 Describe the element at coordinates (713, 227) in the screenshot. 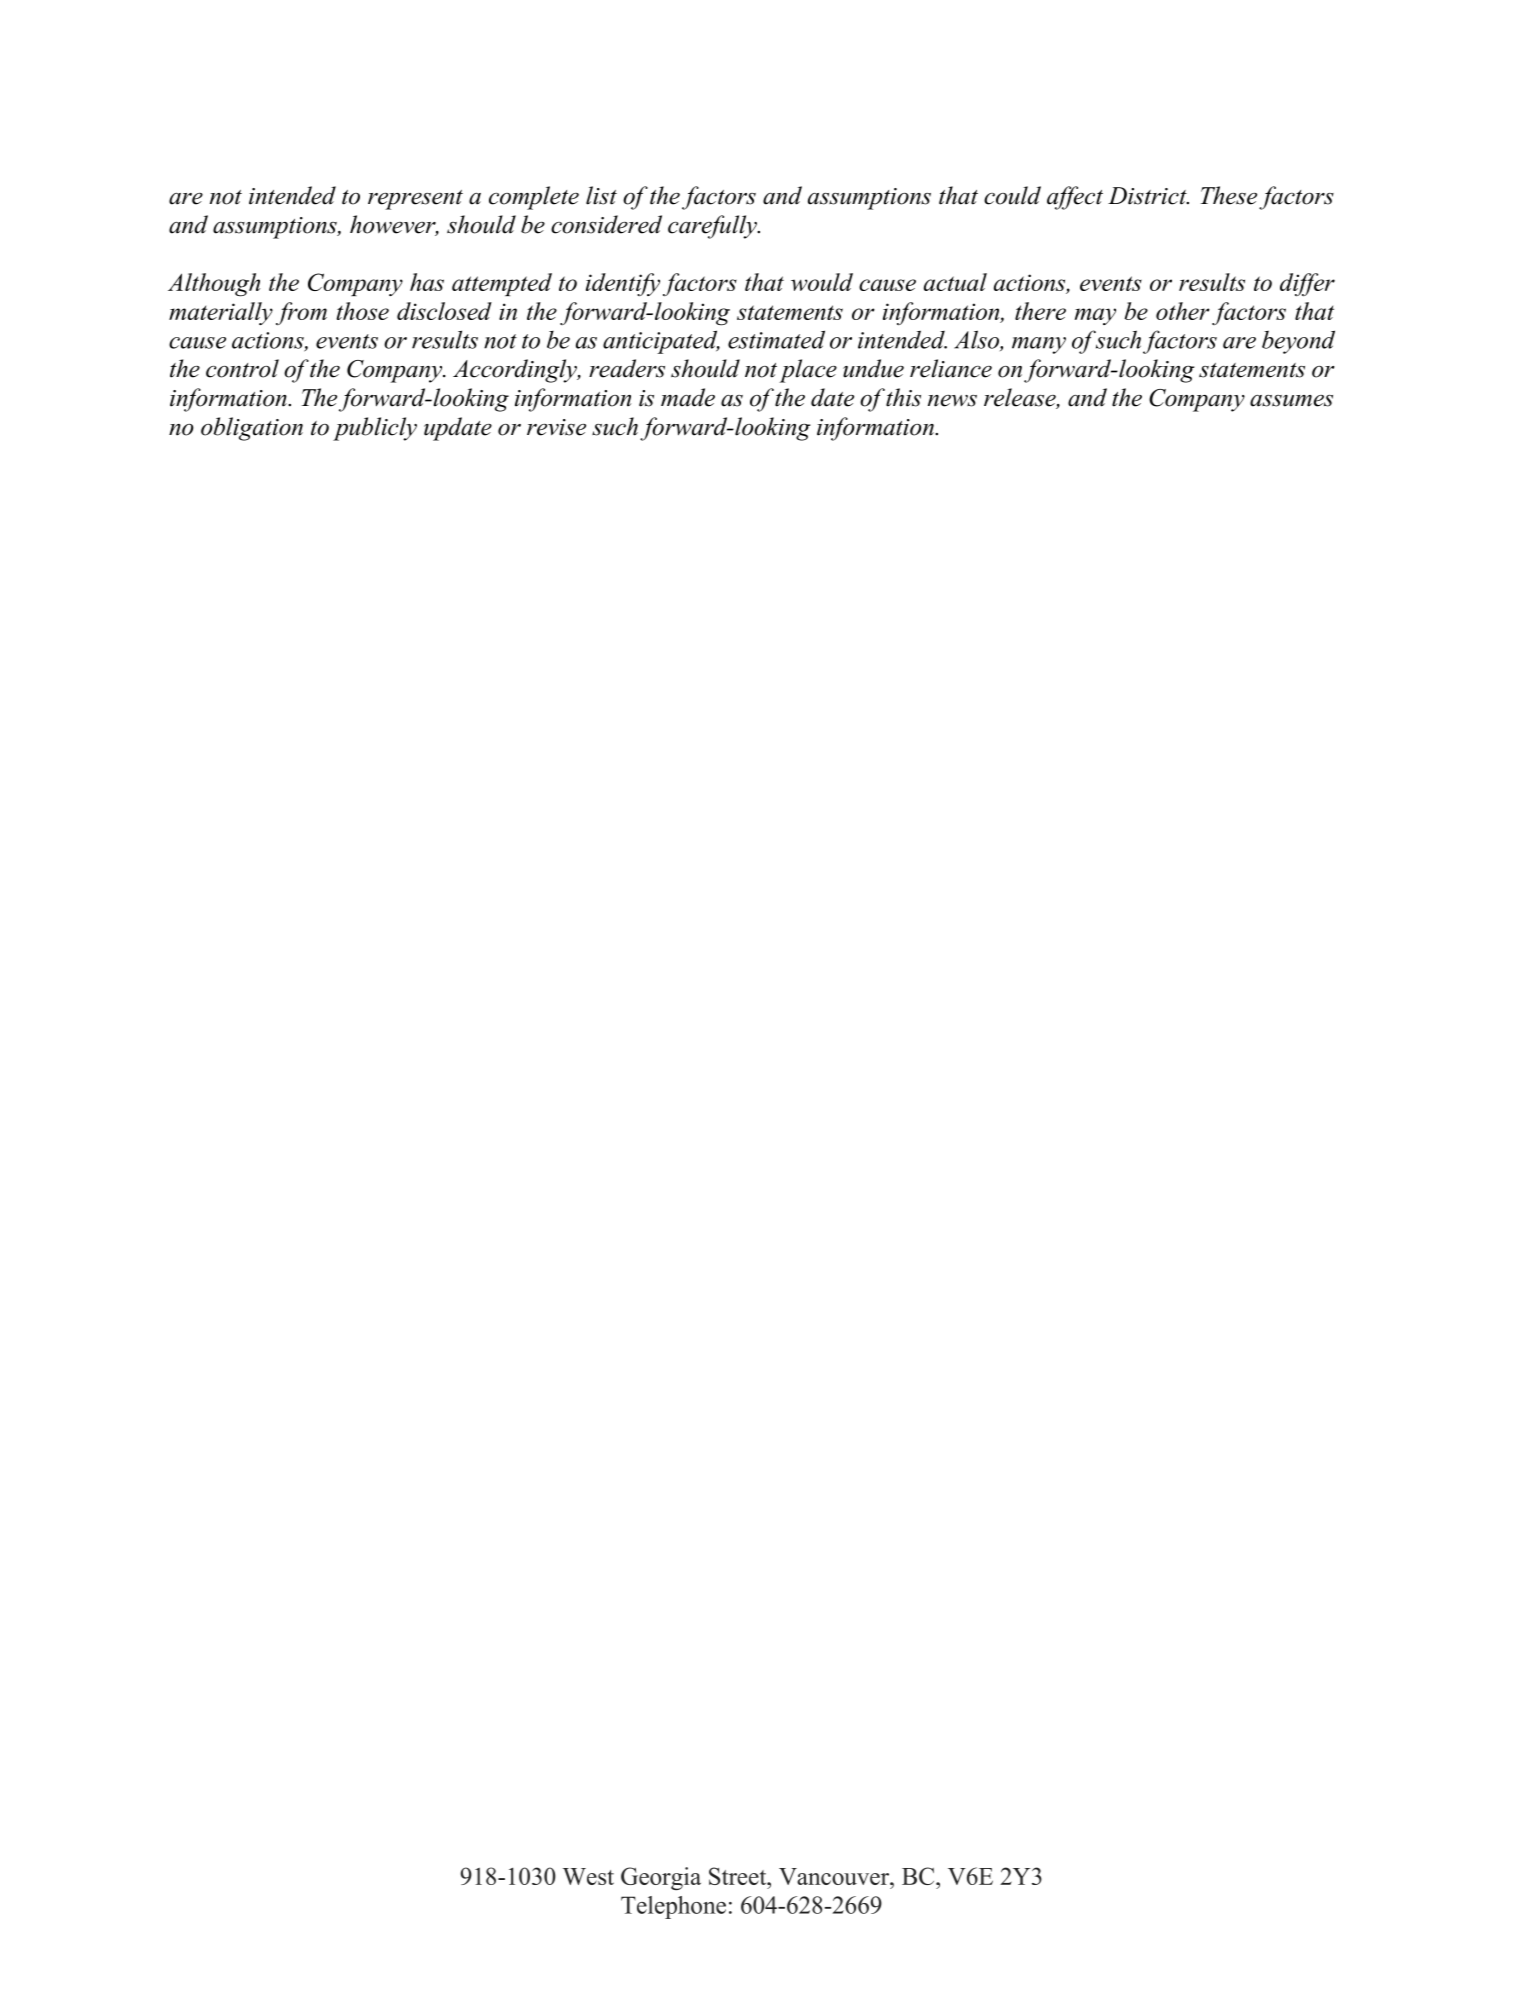

I see `carefully` at that location.
